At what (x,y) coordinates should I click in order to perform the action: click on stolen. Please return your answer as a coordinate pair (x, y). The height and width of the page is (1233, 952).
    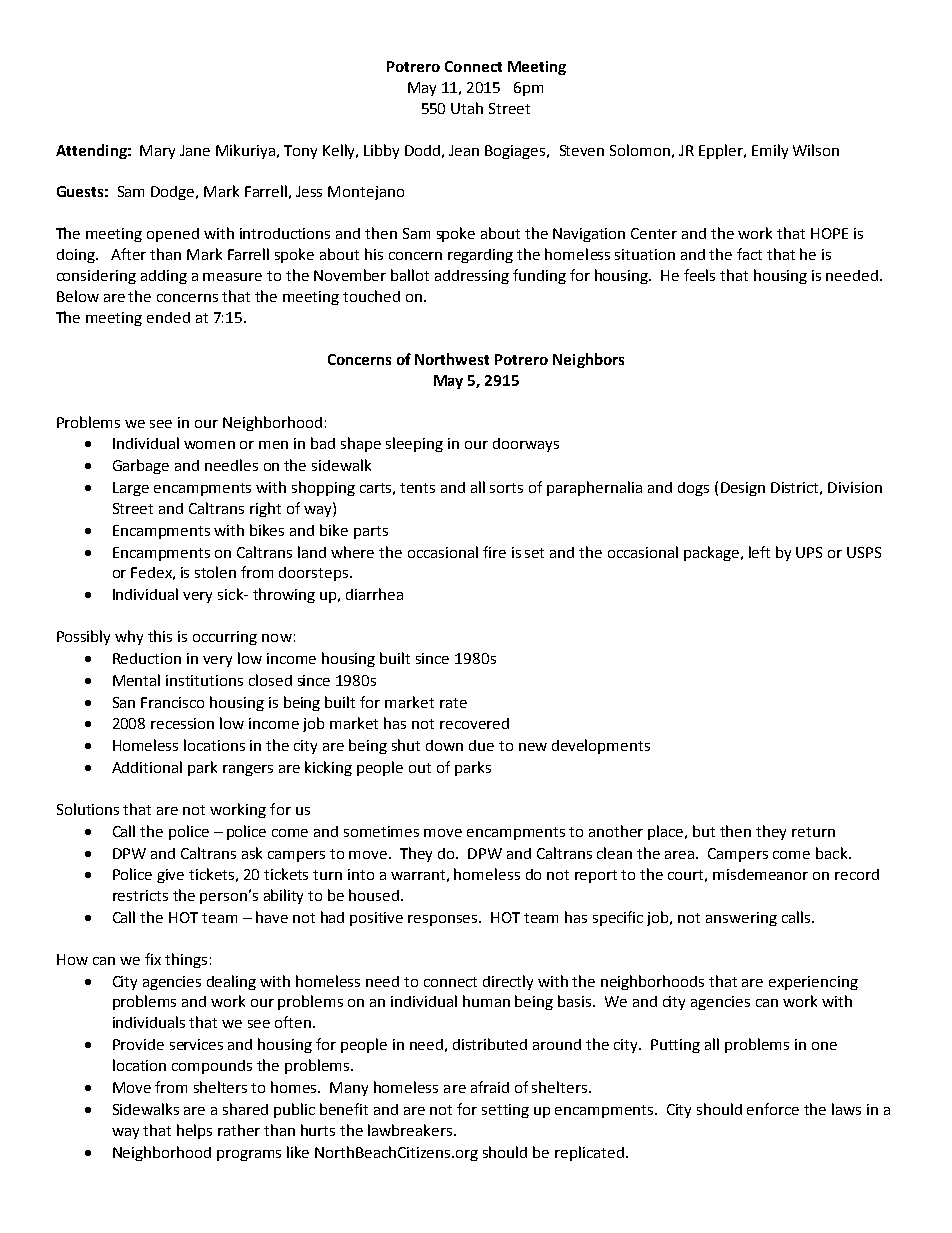
    Looking at the image, I should click on (215, 572).
